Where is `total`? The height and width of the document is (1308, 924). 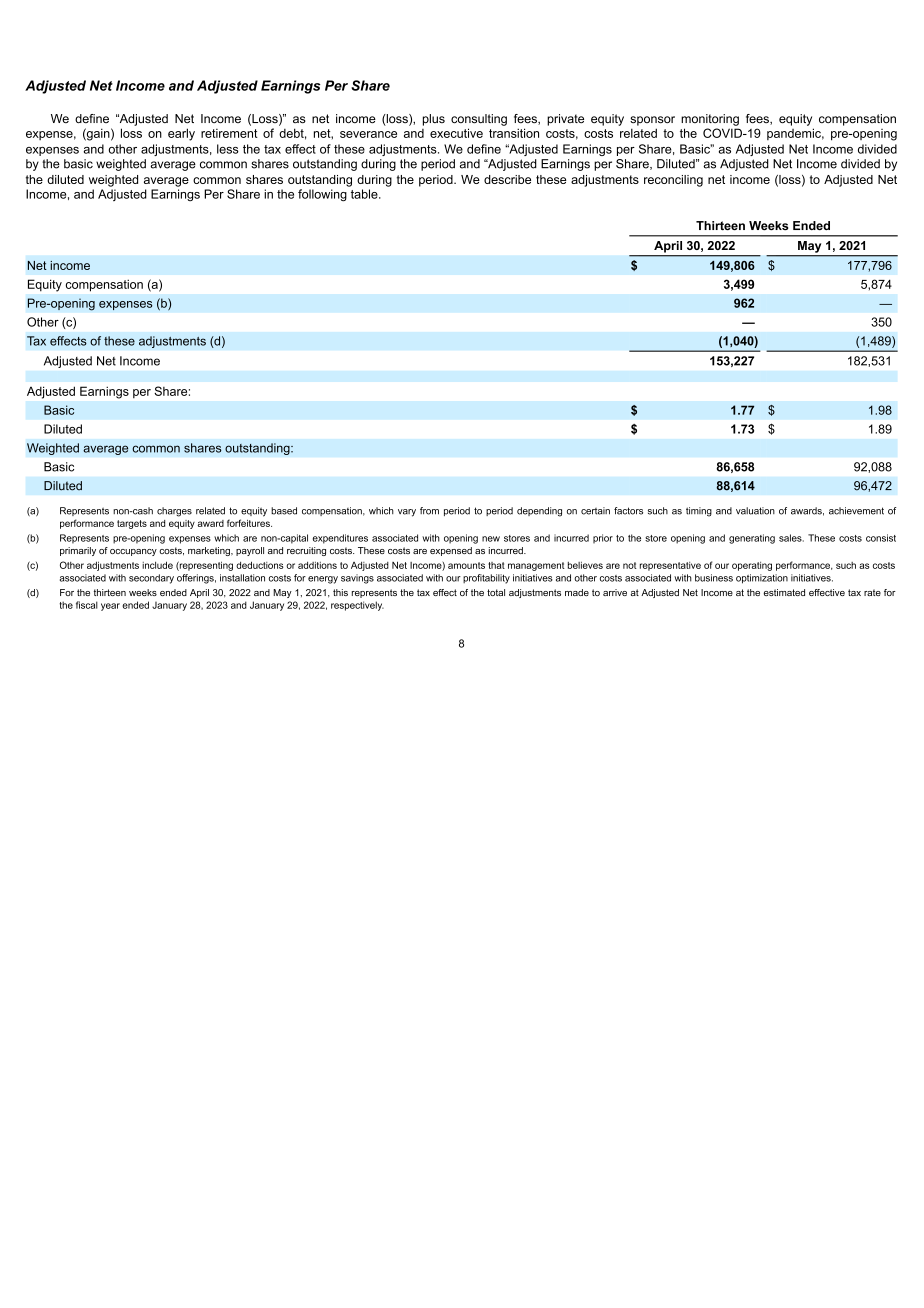
total is located at coordinates (496, 592).
